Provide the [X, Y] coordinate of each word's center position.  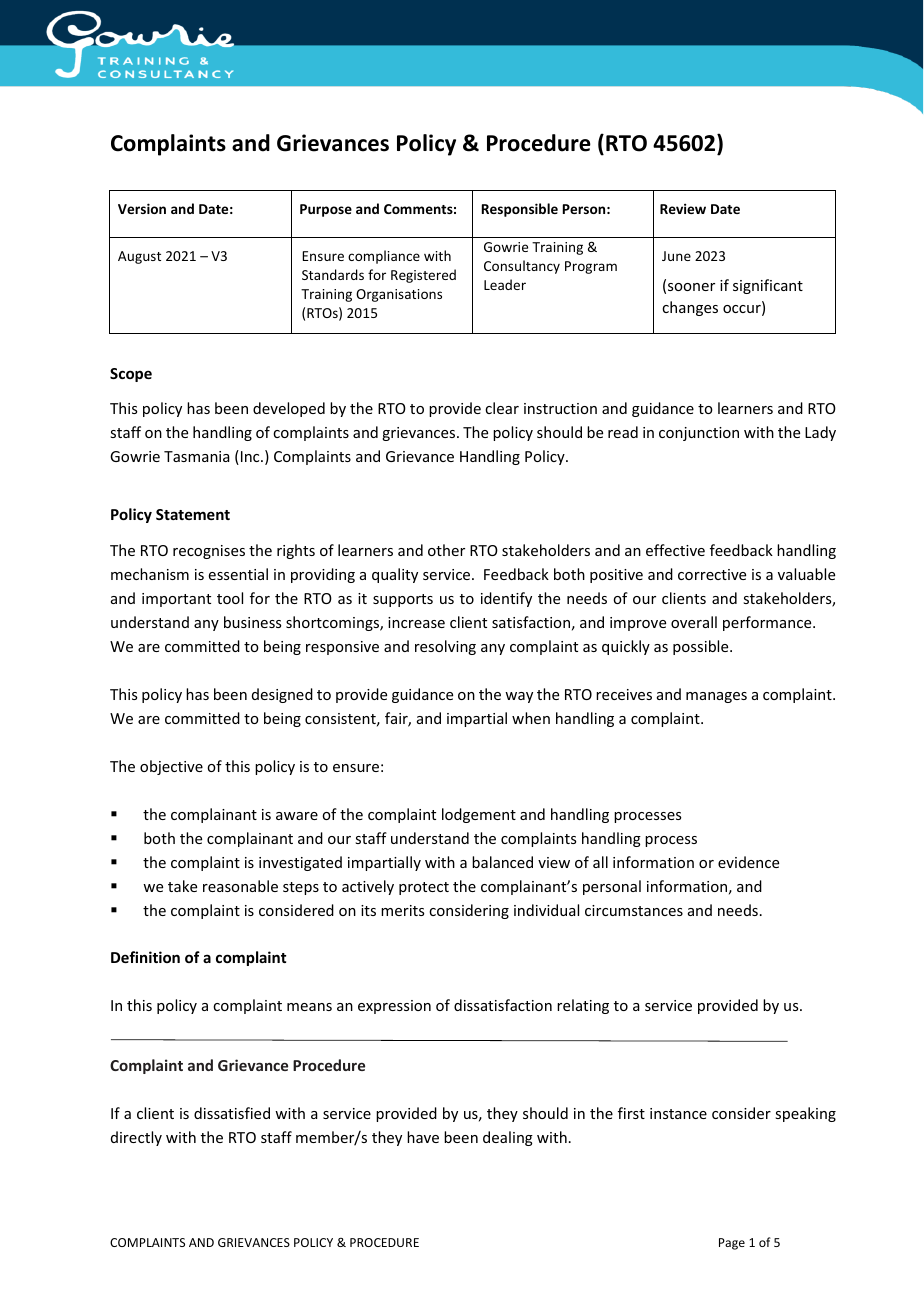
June [676, 256]
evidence [748, 862]
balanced [502, 862]
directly [136, 1138]
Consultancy [522, 267]
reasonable [240, 886]
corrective [712, 574]
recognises [209, 552]
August [139, 257]
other [446, 550]
